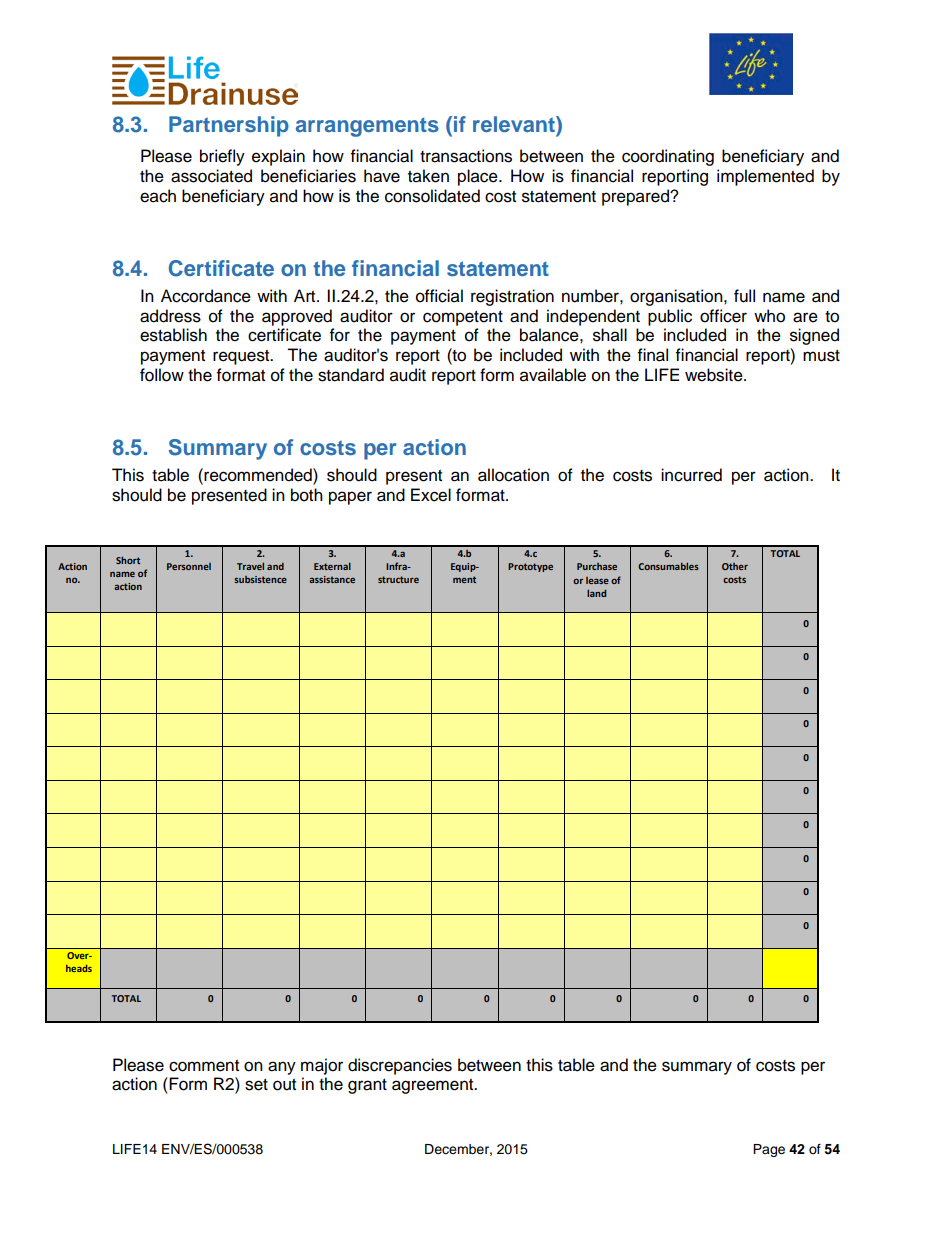 The image size is (952, 1233). What do you see at coordinates (256, 1085) in the screenshot?
I see `set` at bounding box center [256, 1085].
